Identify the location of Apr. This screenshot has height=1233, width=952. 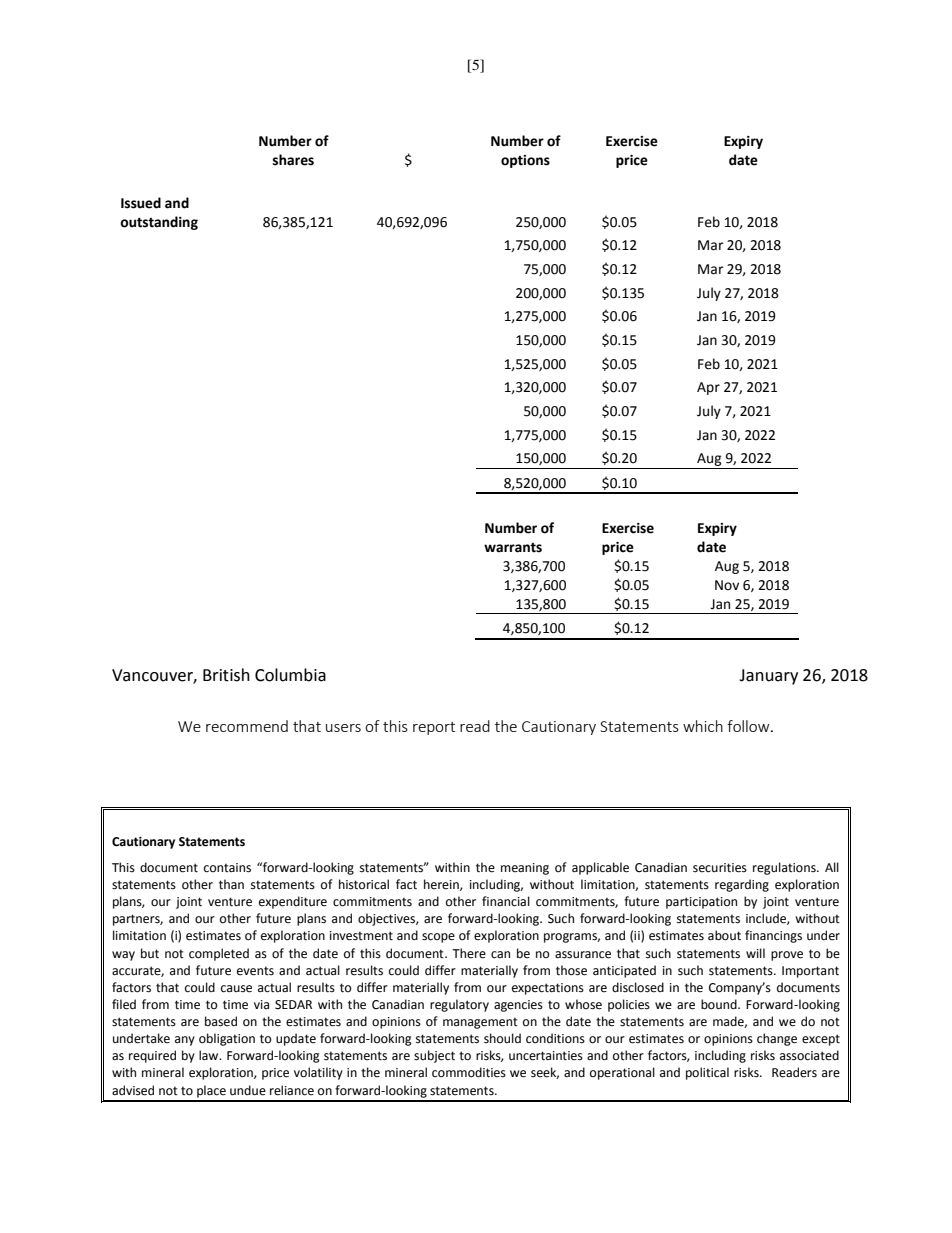
(708, 388).
